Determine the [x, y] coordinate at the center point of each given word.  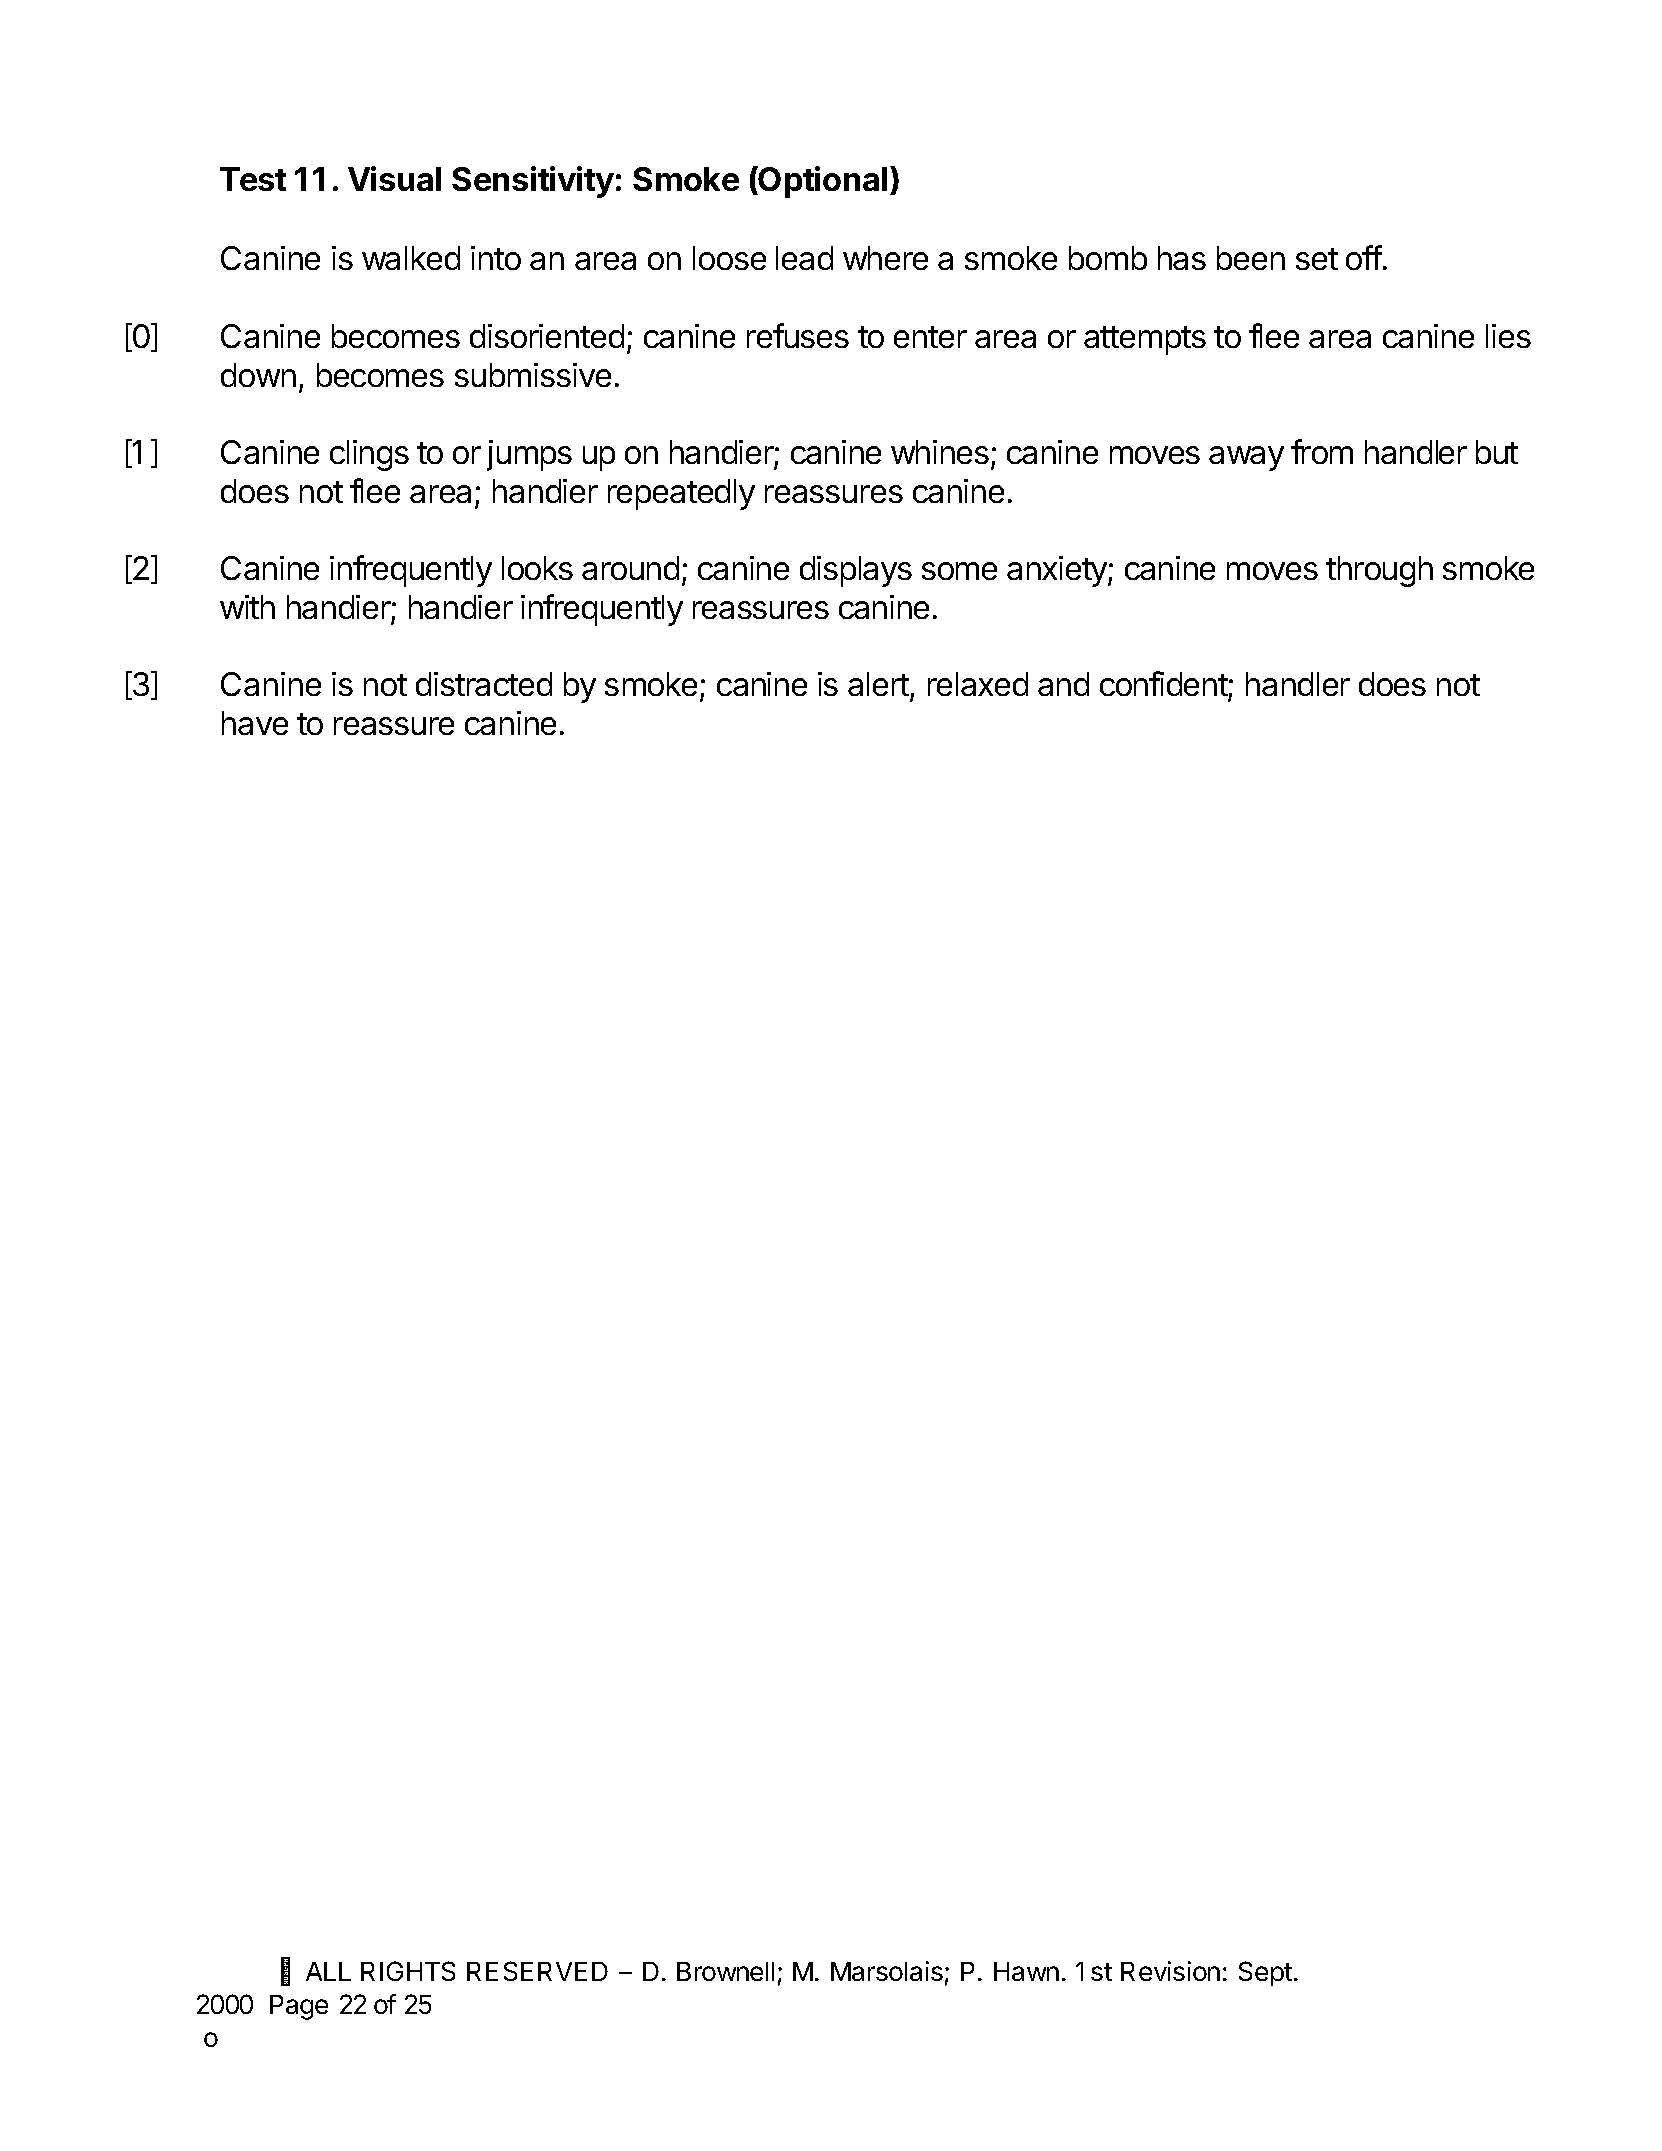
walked [411, 258]
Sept [1265, 1973]
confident [1164, 685]
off [1364, 257]
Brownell [725, 1971]
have [255, 723]
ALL [328, 1971]
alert [879, 686]
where [885, 258]
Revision [1170, 1971]
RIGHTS [408, 1971]
